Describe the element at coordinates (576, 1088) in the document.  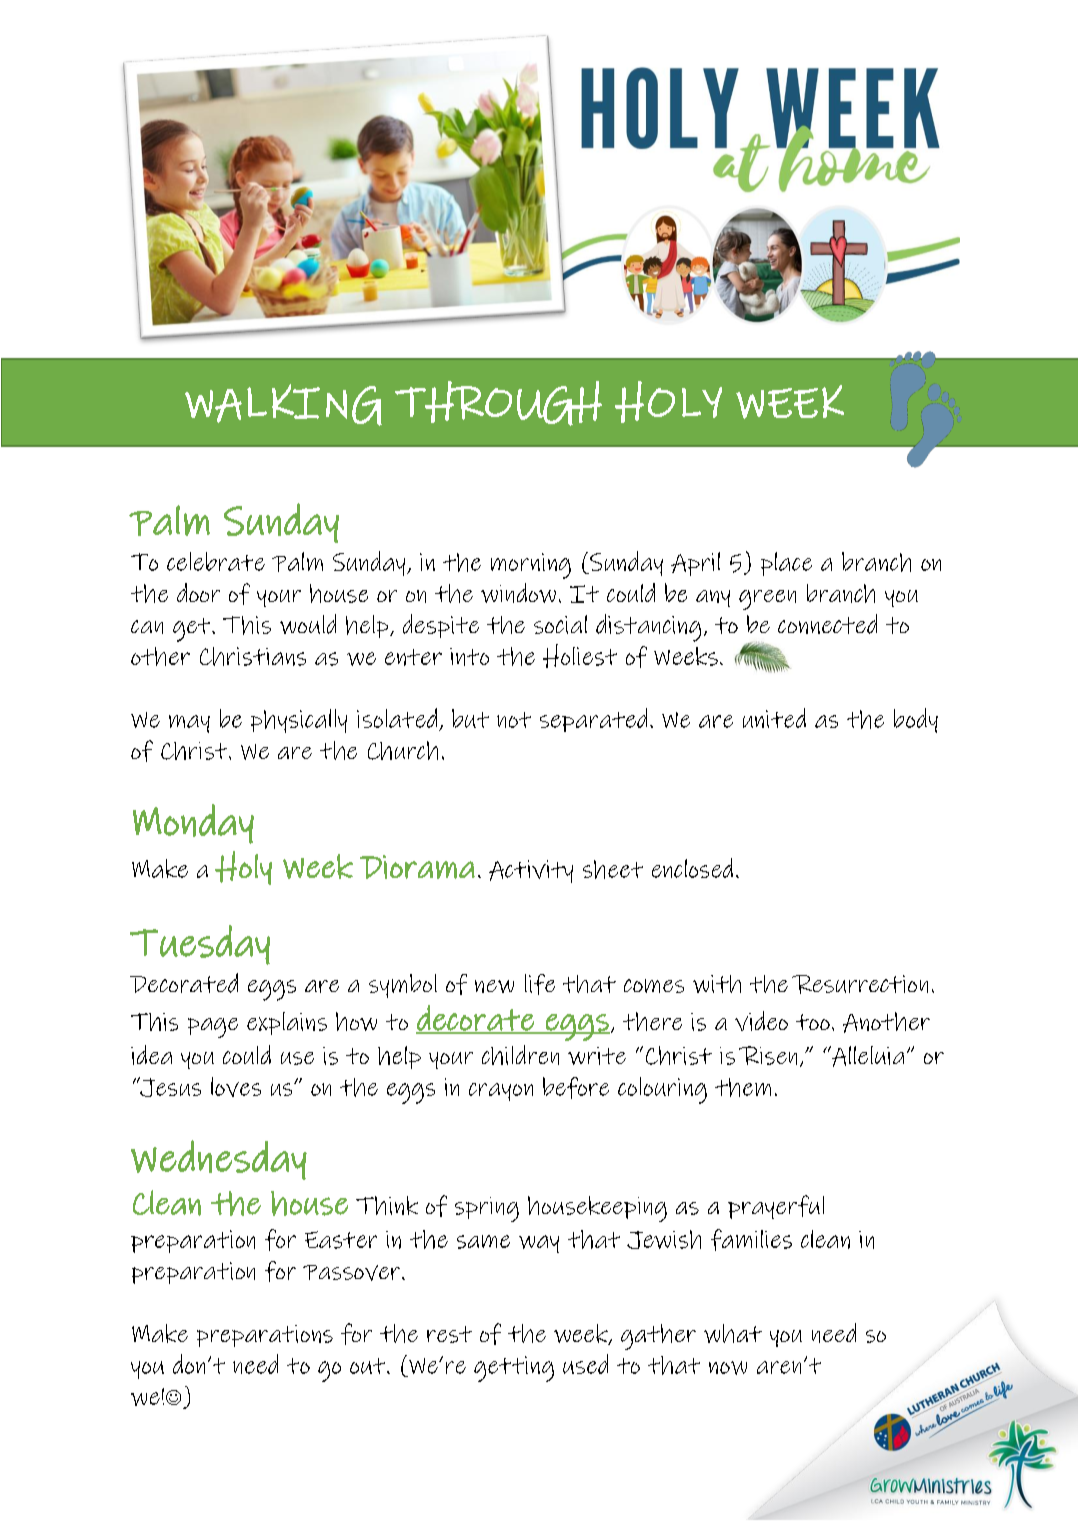
I see `before` at that location.
